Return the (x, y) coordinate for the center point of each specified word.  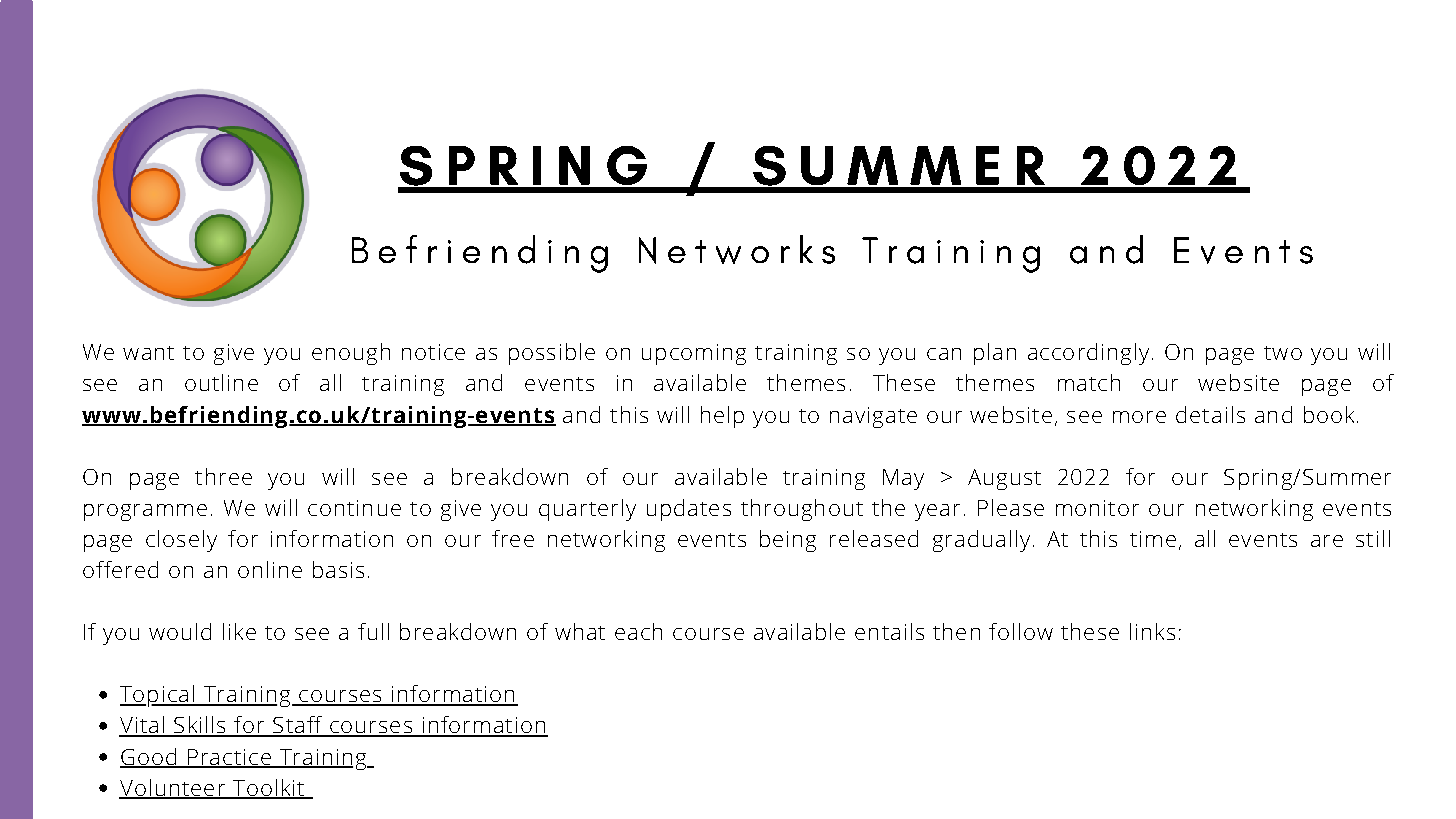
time (1153, 539)
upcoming (694, 354)
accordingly (1088, 354)
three (223, 476)
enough (351, 354)
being (788, 541)
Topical (158, 696)
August (1004, 479)
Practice (229, 758)
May (903, 479)
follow (1021, 631)
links (1152, 631)
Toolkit (269, 788)
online (270, 569)
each (638, 631)
